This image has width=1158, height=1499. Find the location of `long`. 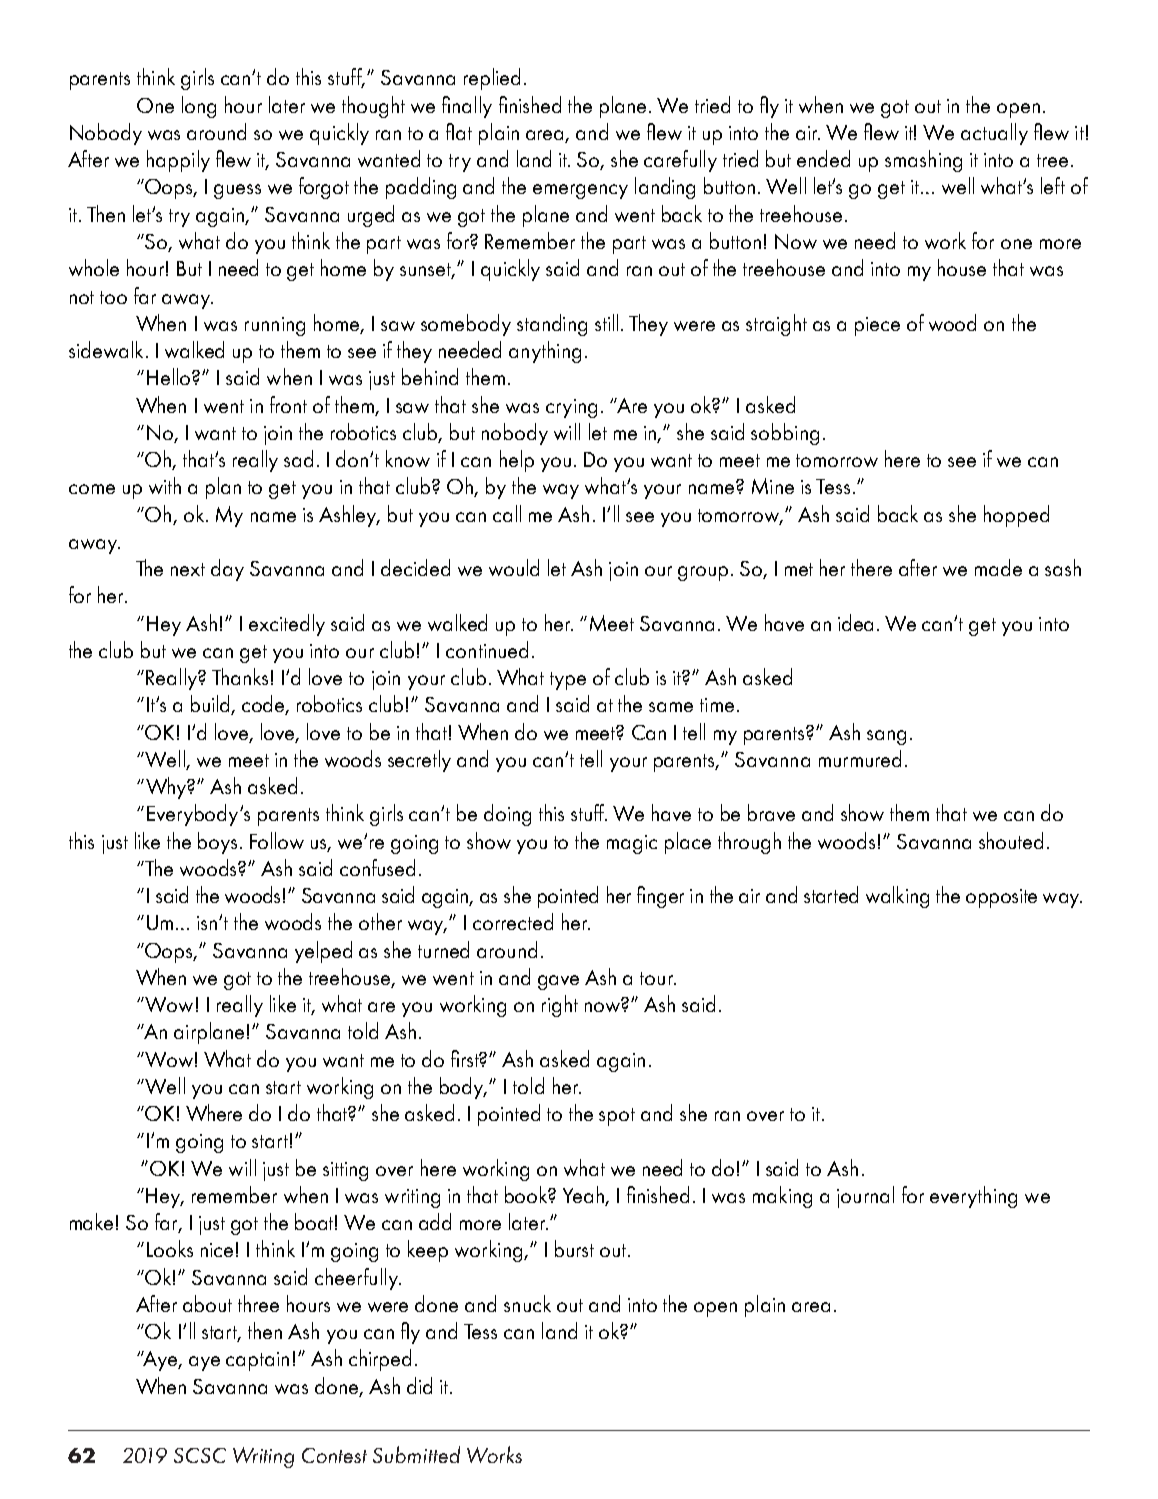

long is located at coordinates (199, 107).
